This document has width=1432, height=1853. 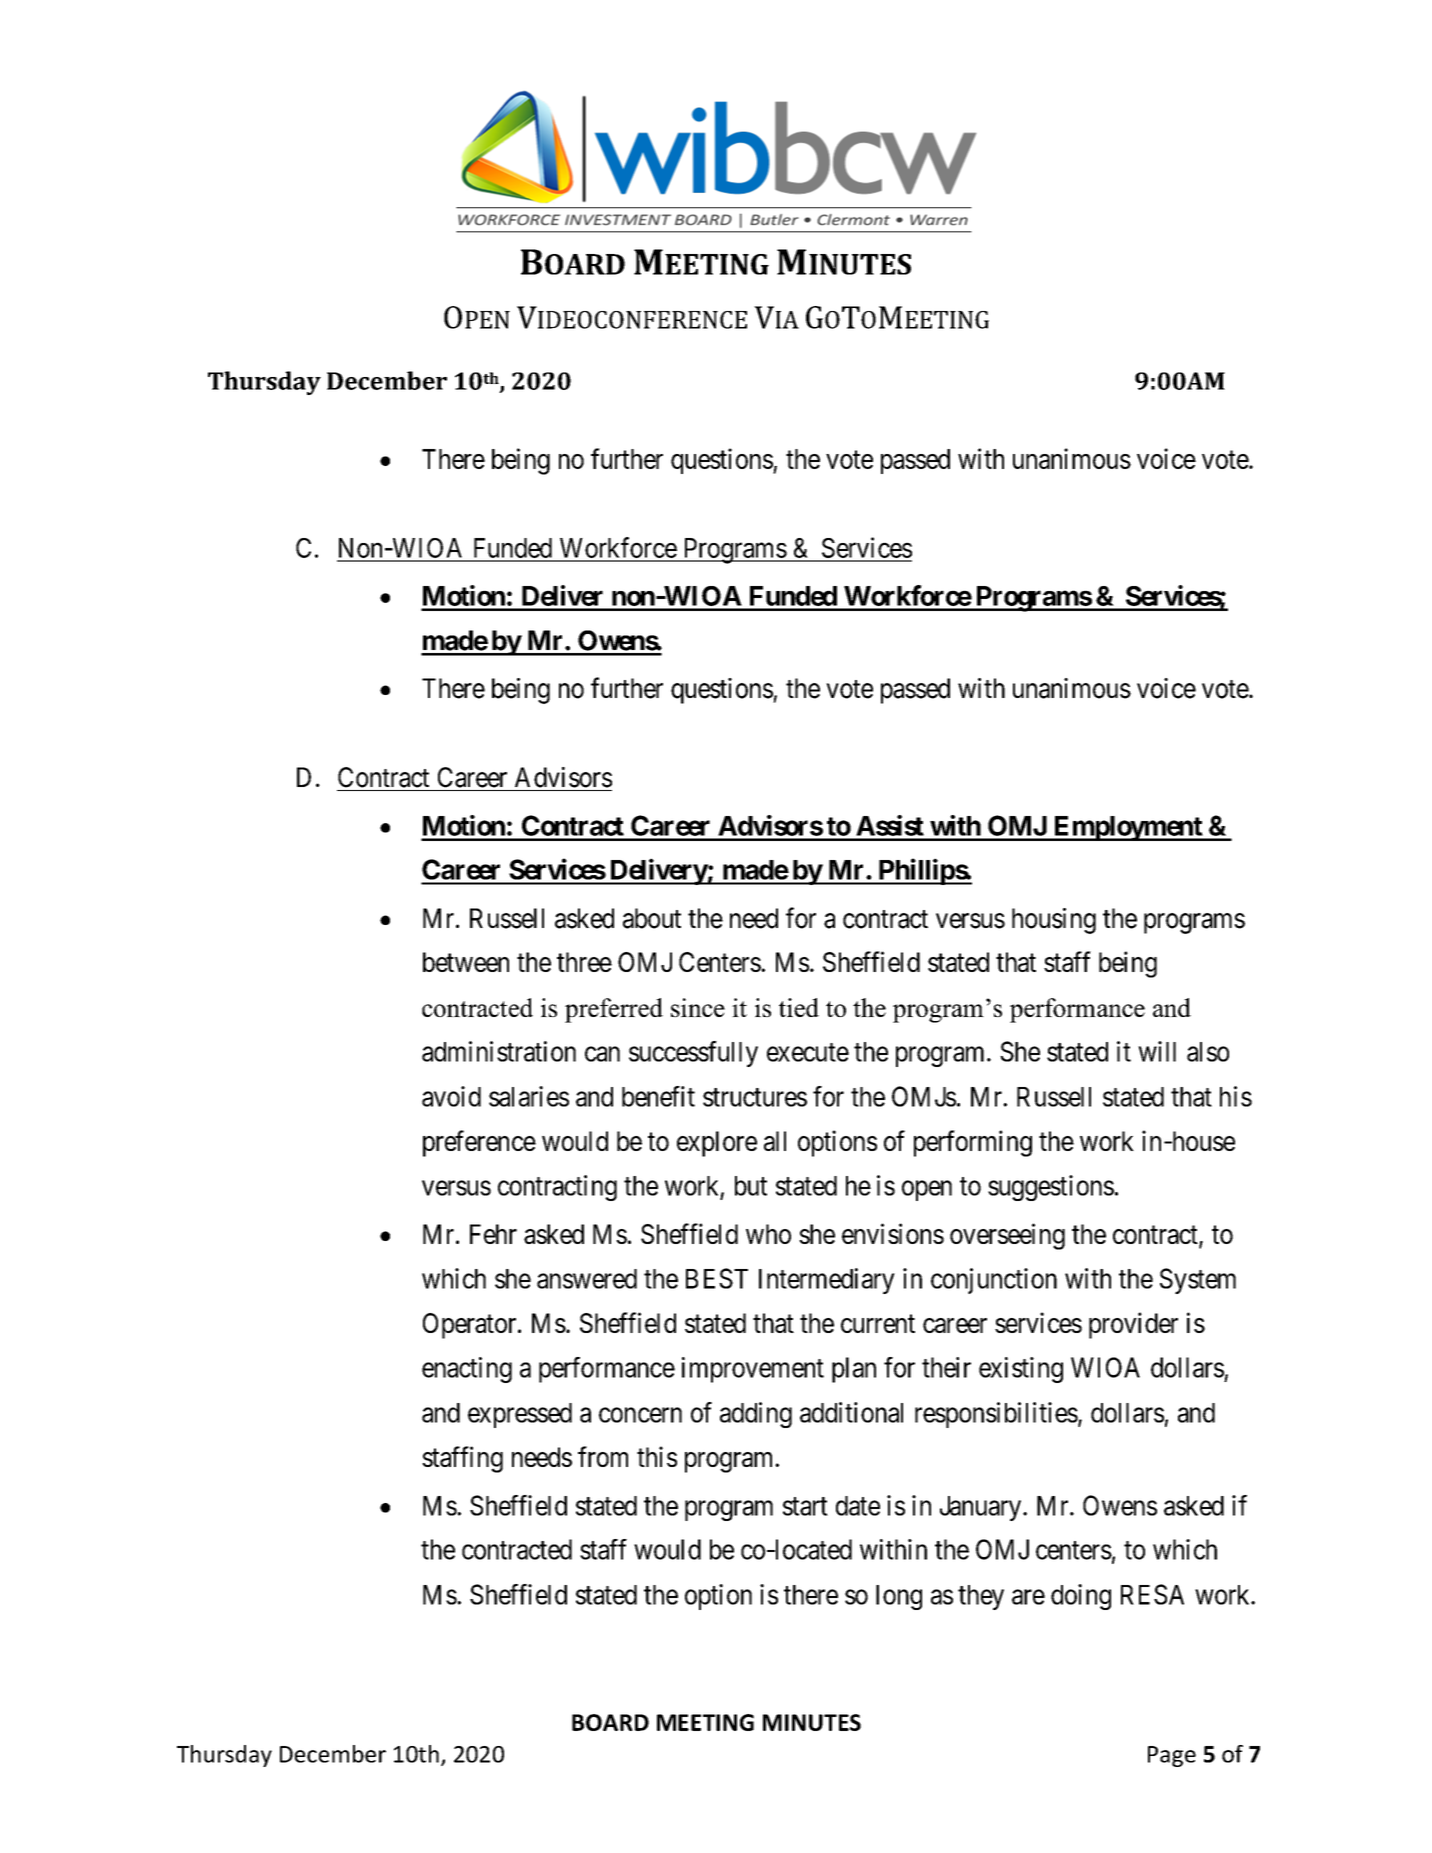 I want to click on they, so click(x=981, y=1597).
